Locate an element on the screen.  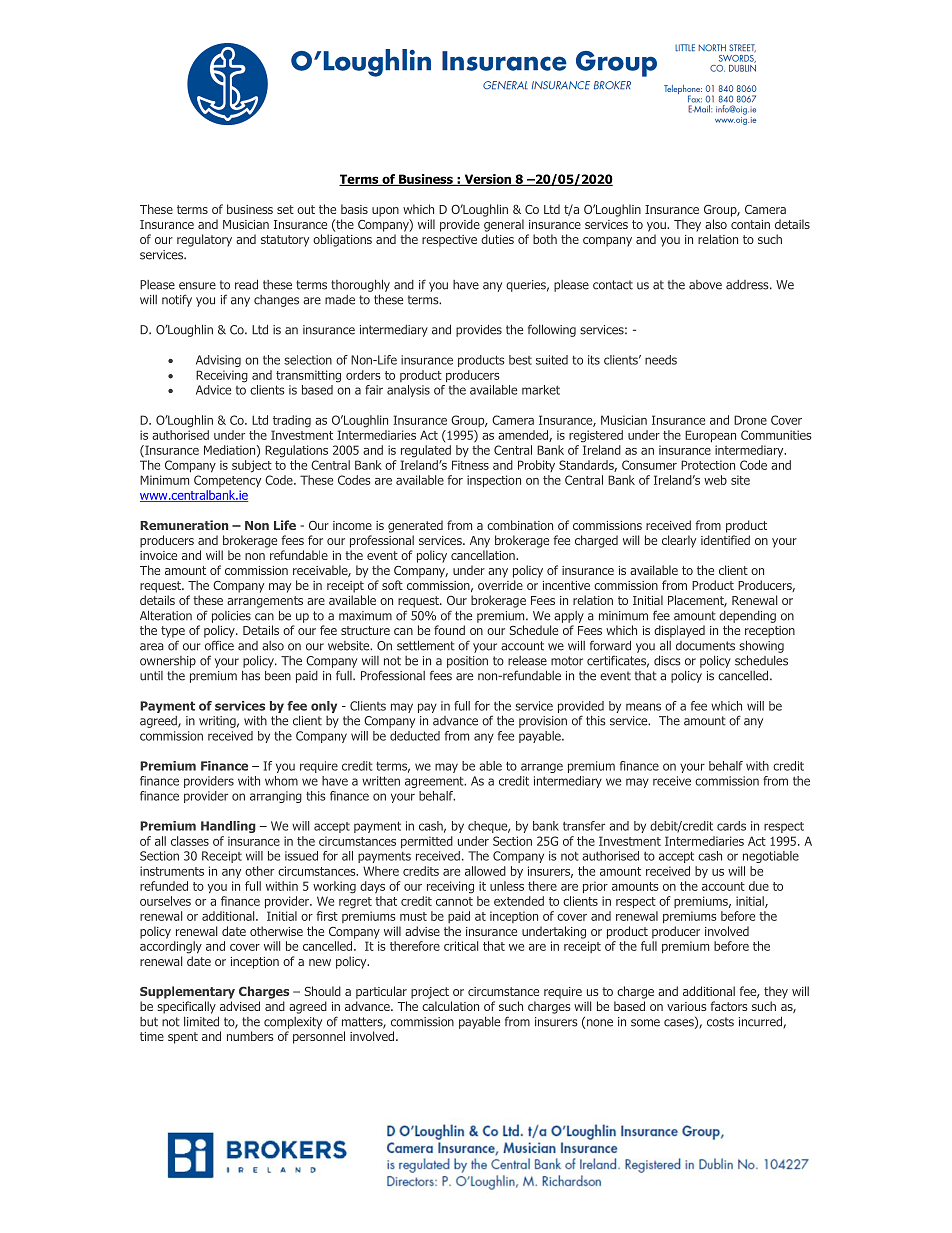
policies is located at coordinates (231, 617).
